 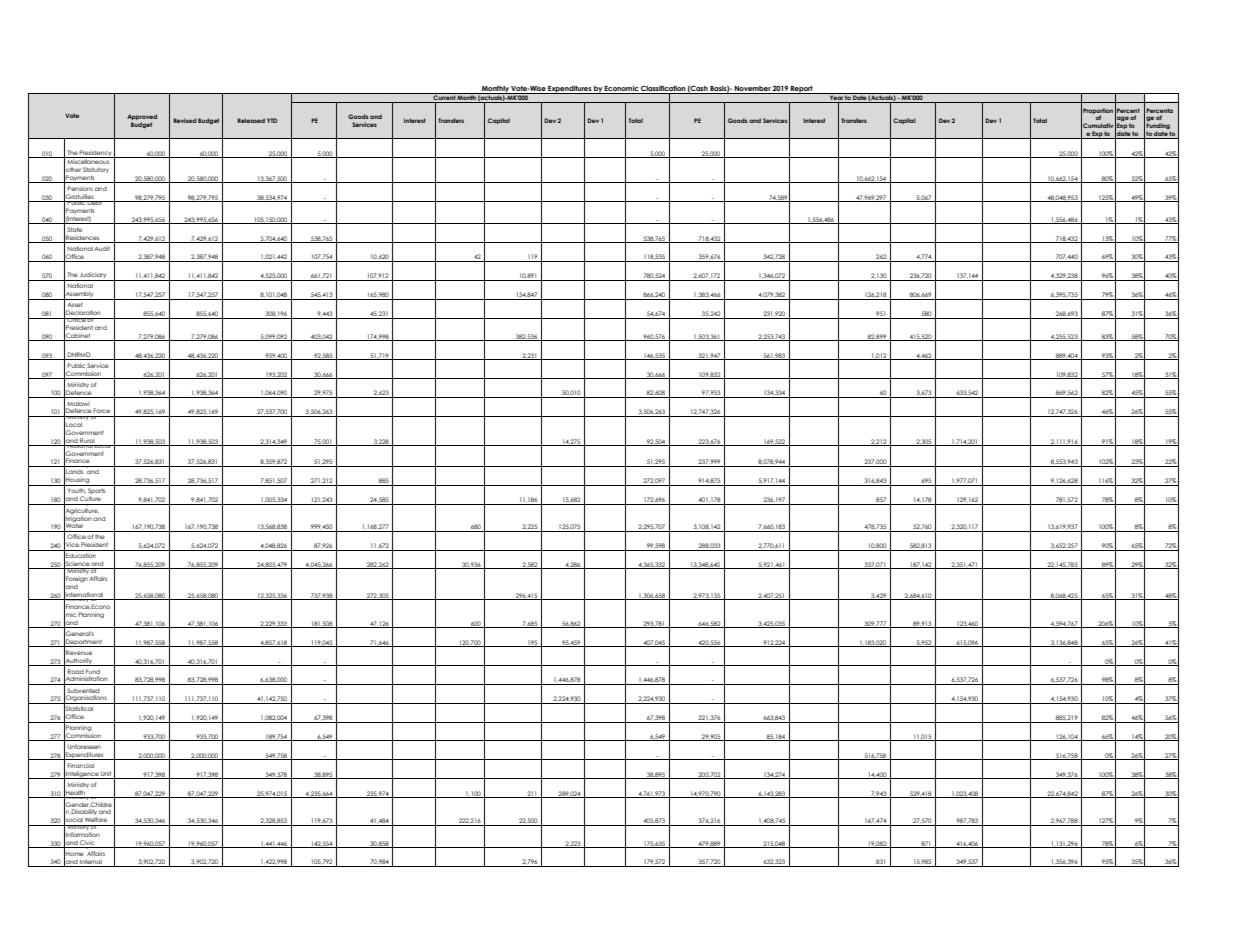 I want to click on Approved, so click(x=142, y=118).
